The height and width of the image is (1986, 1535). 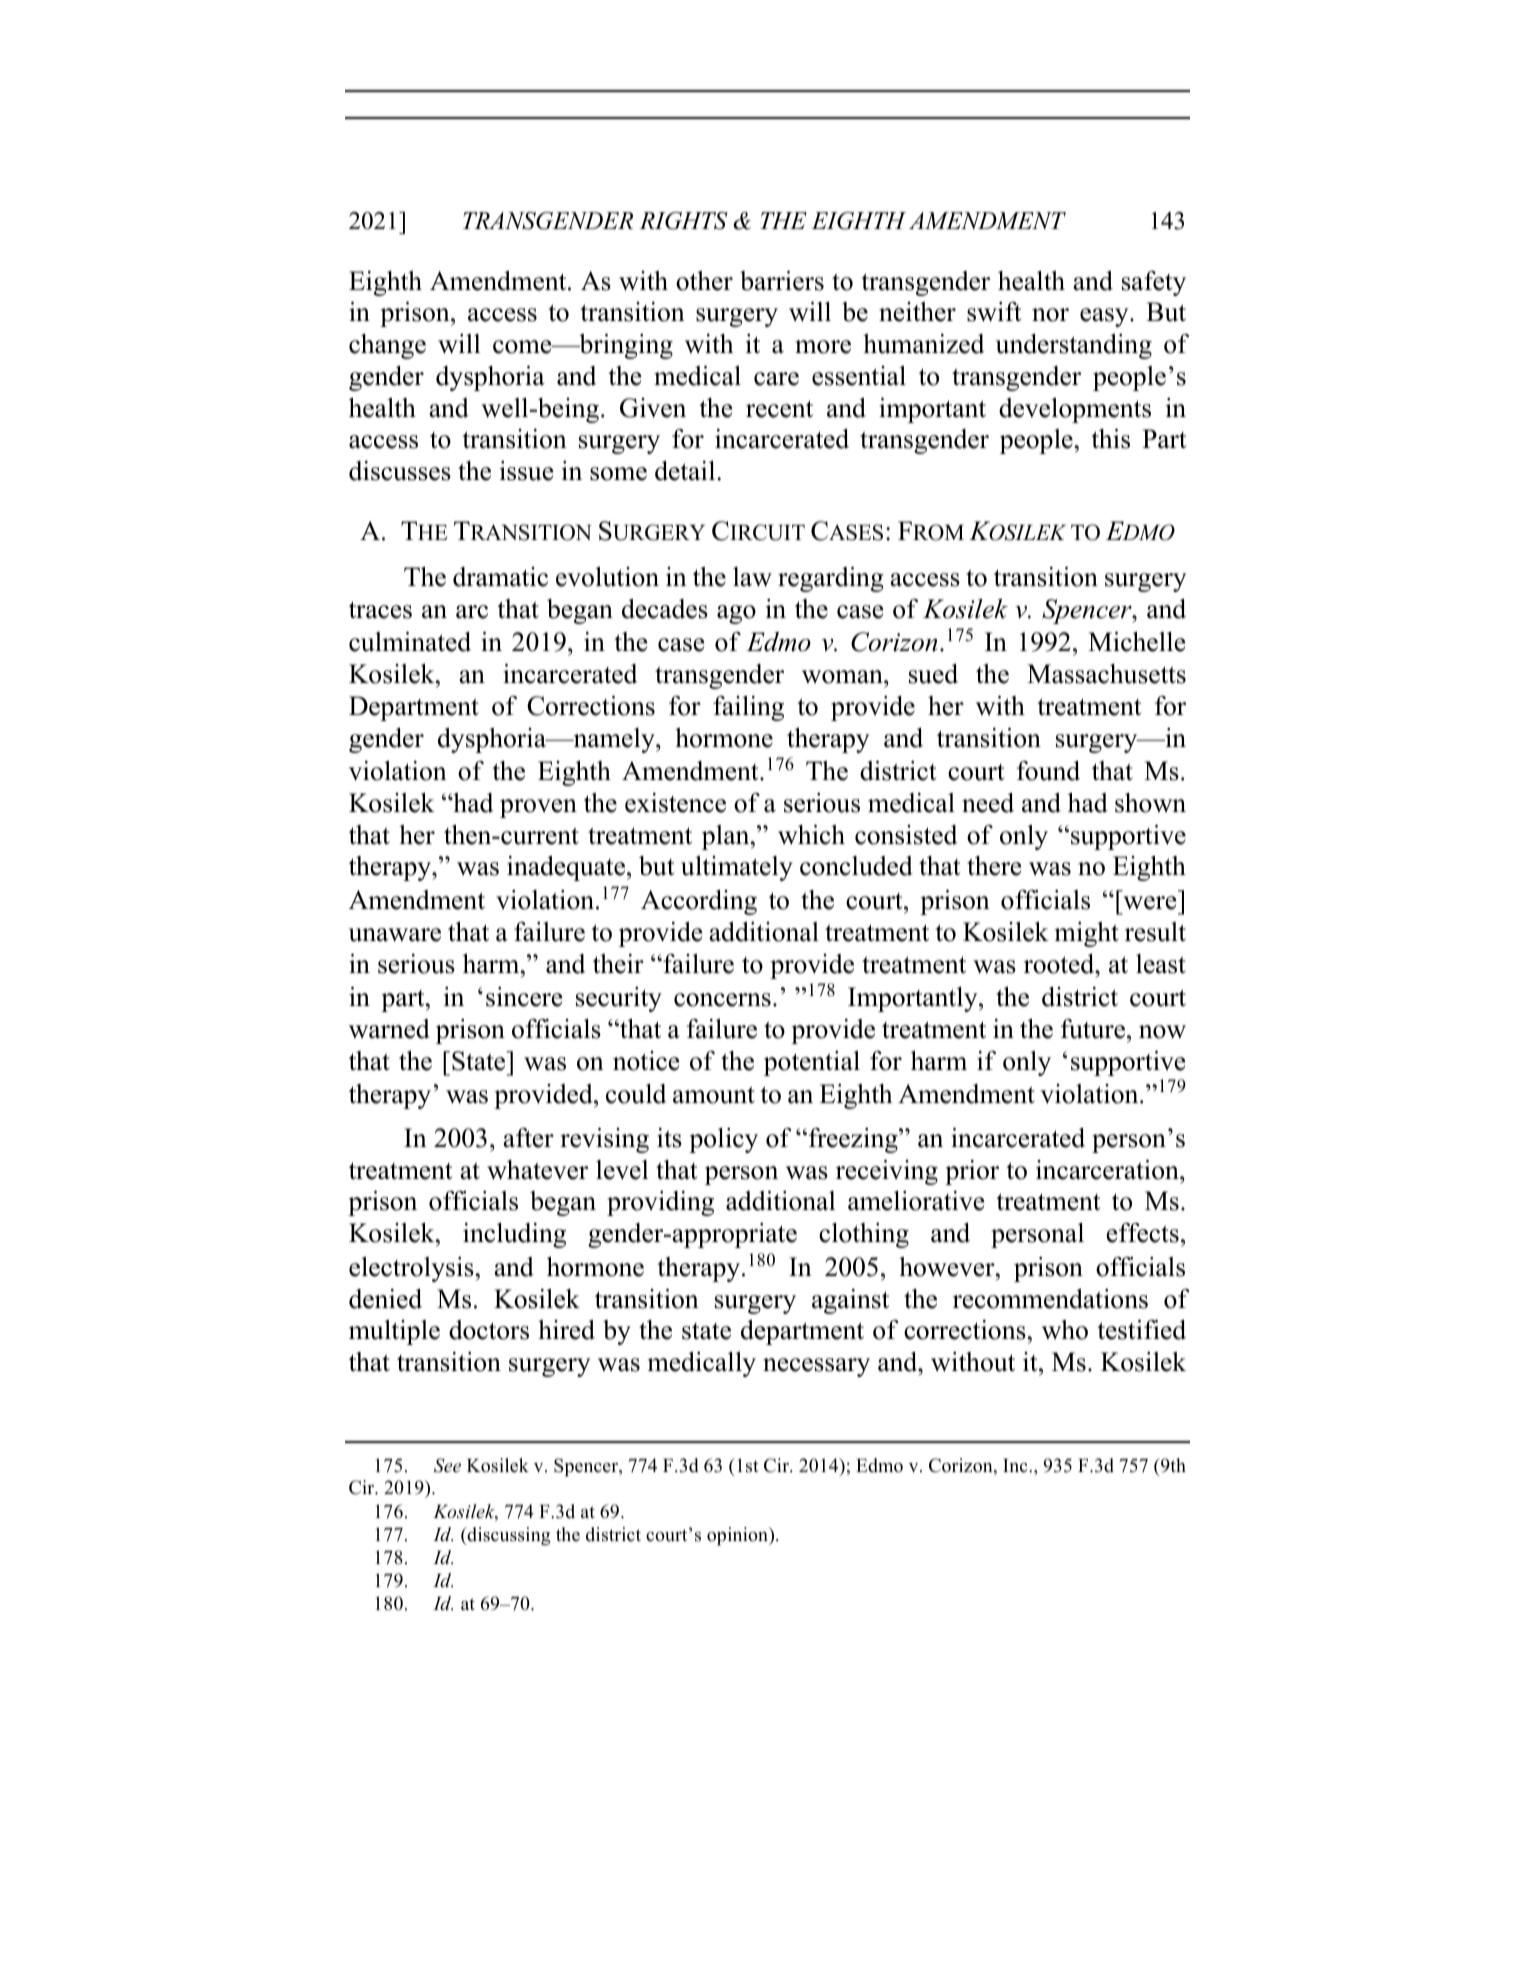 What do you see at coordinates (447, 1465) in the image?
I see `See` at bounding box center [447, 1465].
